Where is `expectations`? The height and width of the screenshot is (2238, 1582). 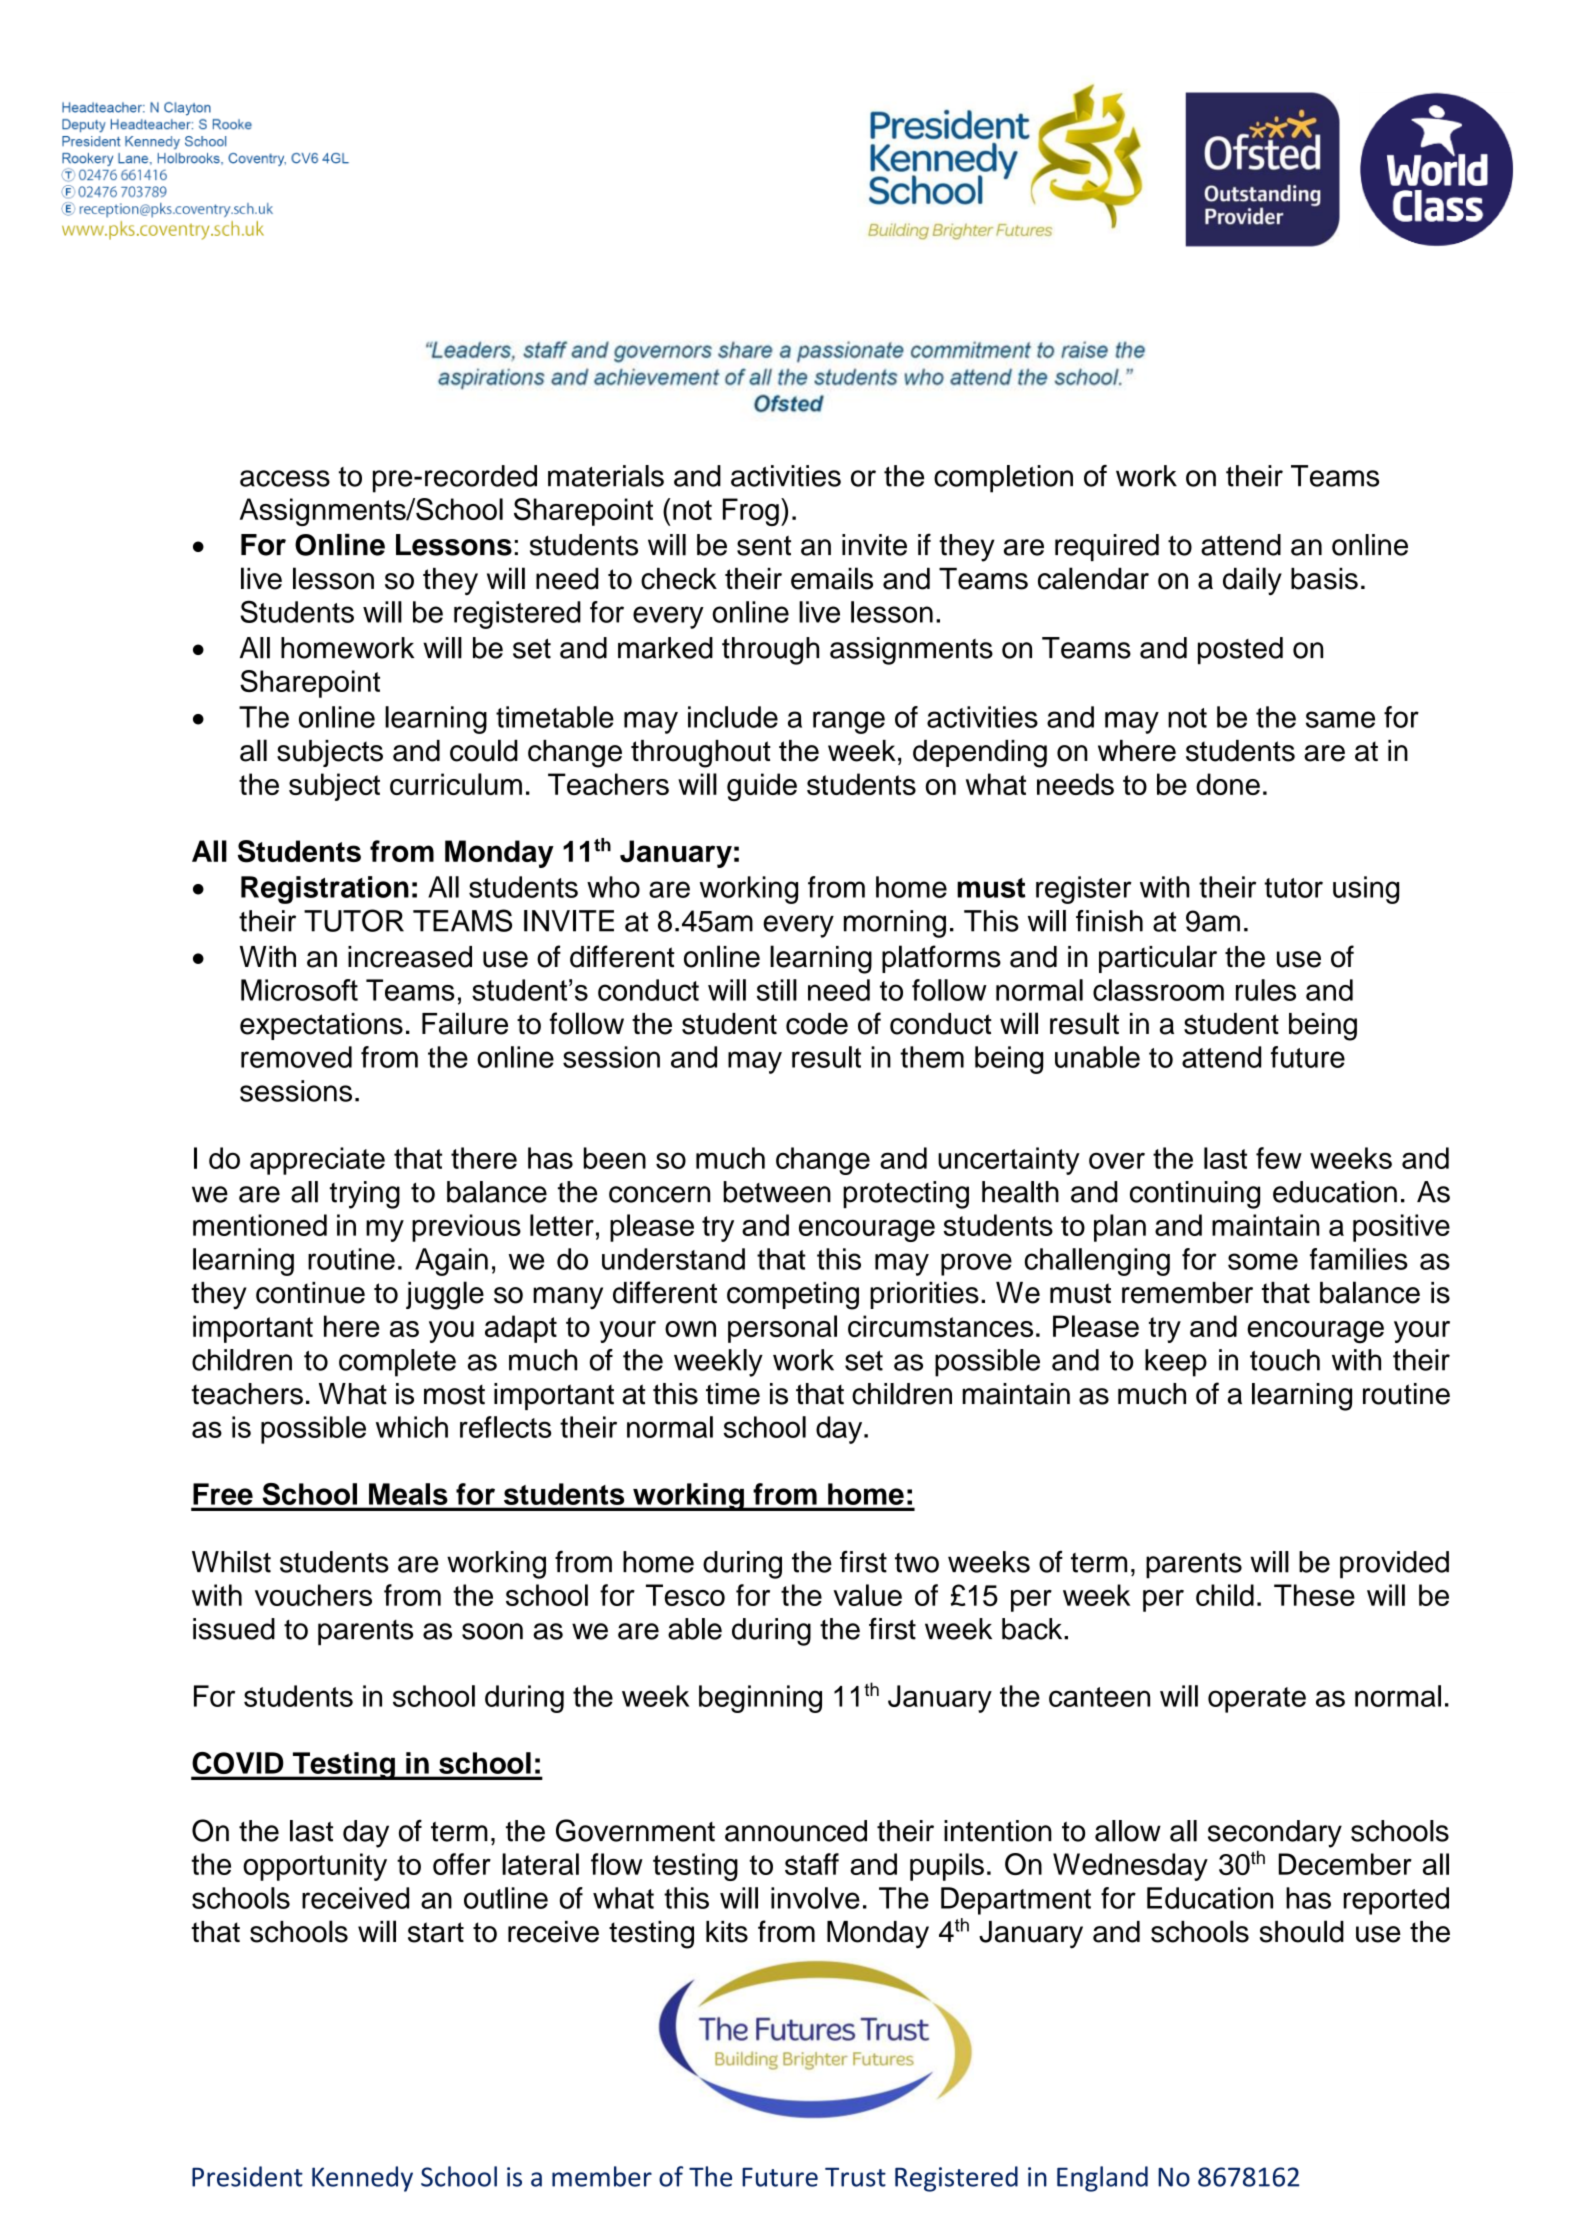 expectations is located at coordinates (321, 1026).
